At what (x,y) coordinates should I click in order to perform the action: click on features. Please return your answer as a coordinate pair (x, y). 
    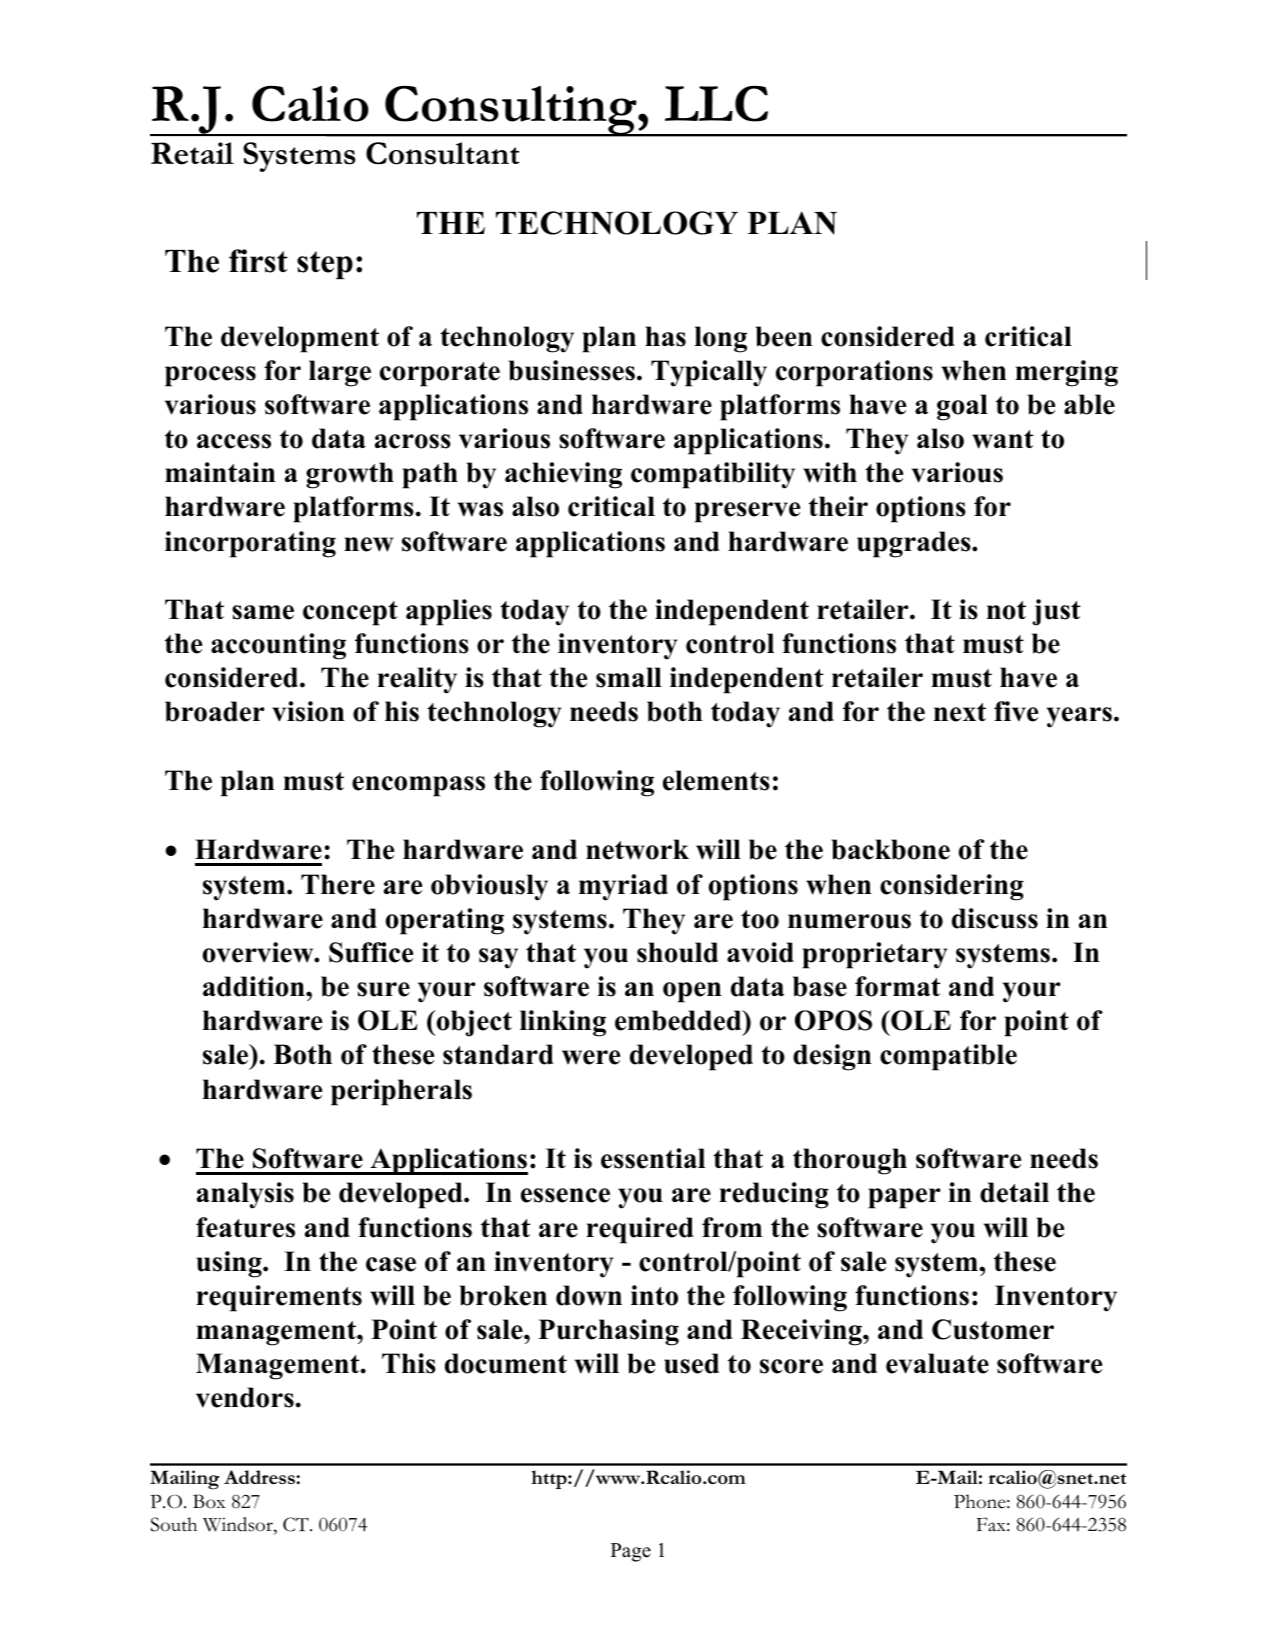
    Looking at the image, I should click on (245, 1227).
